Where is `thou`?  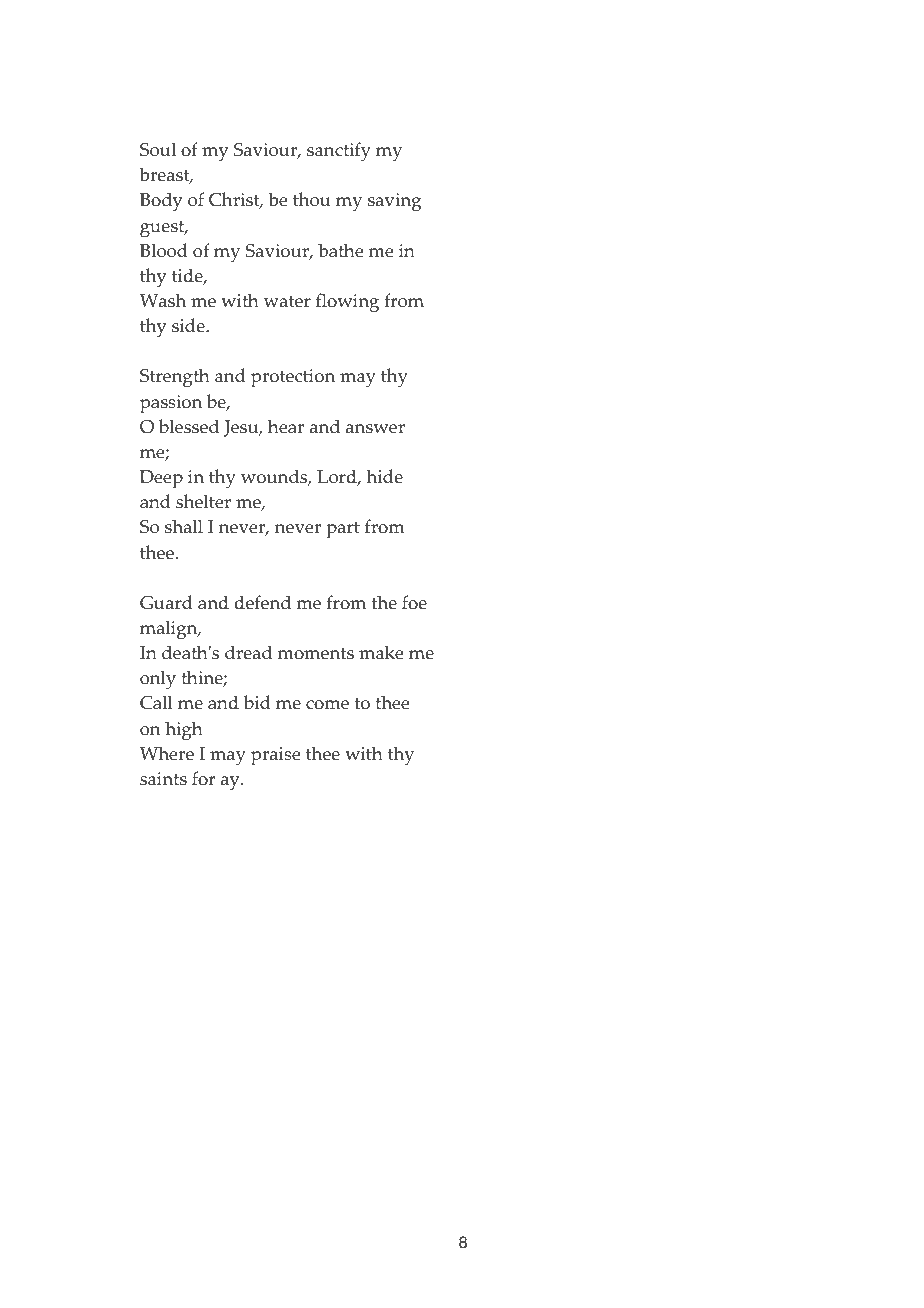 thou is located at coordinates (312, 199).
